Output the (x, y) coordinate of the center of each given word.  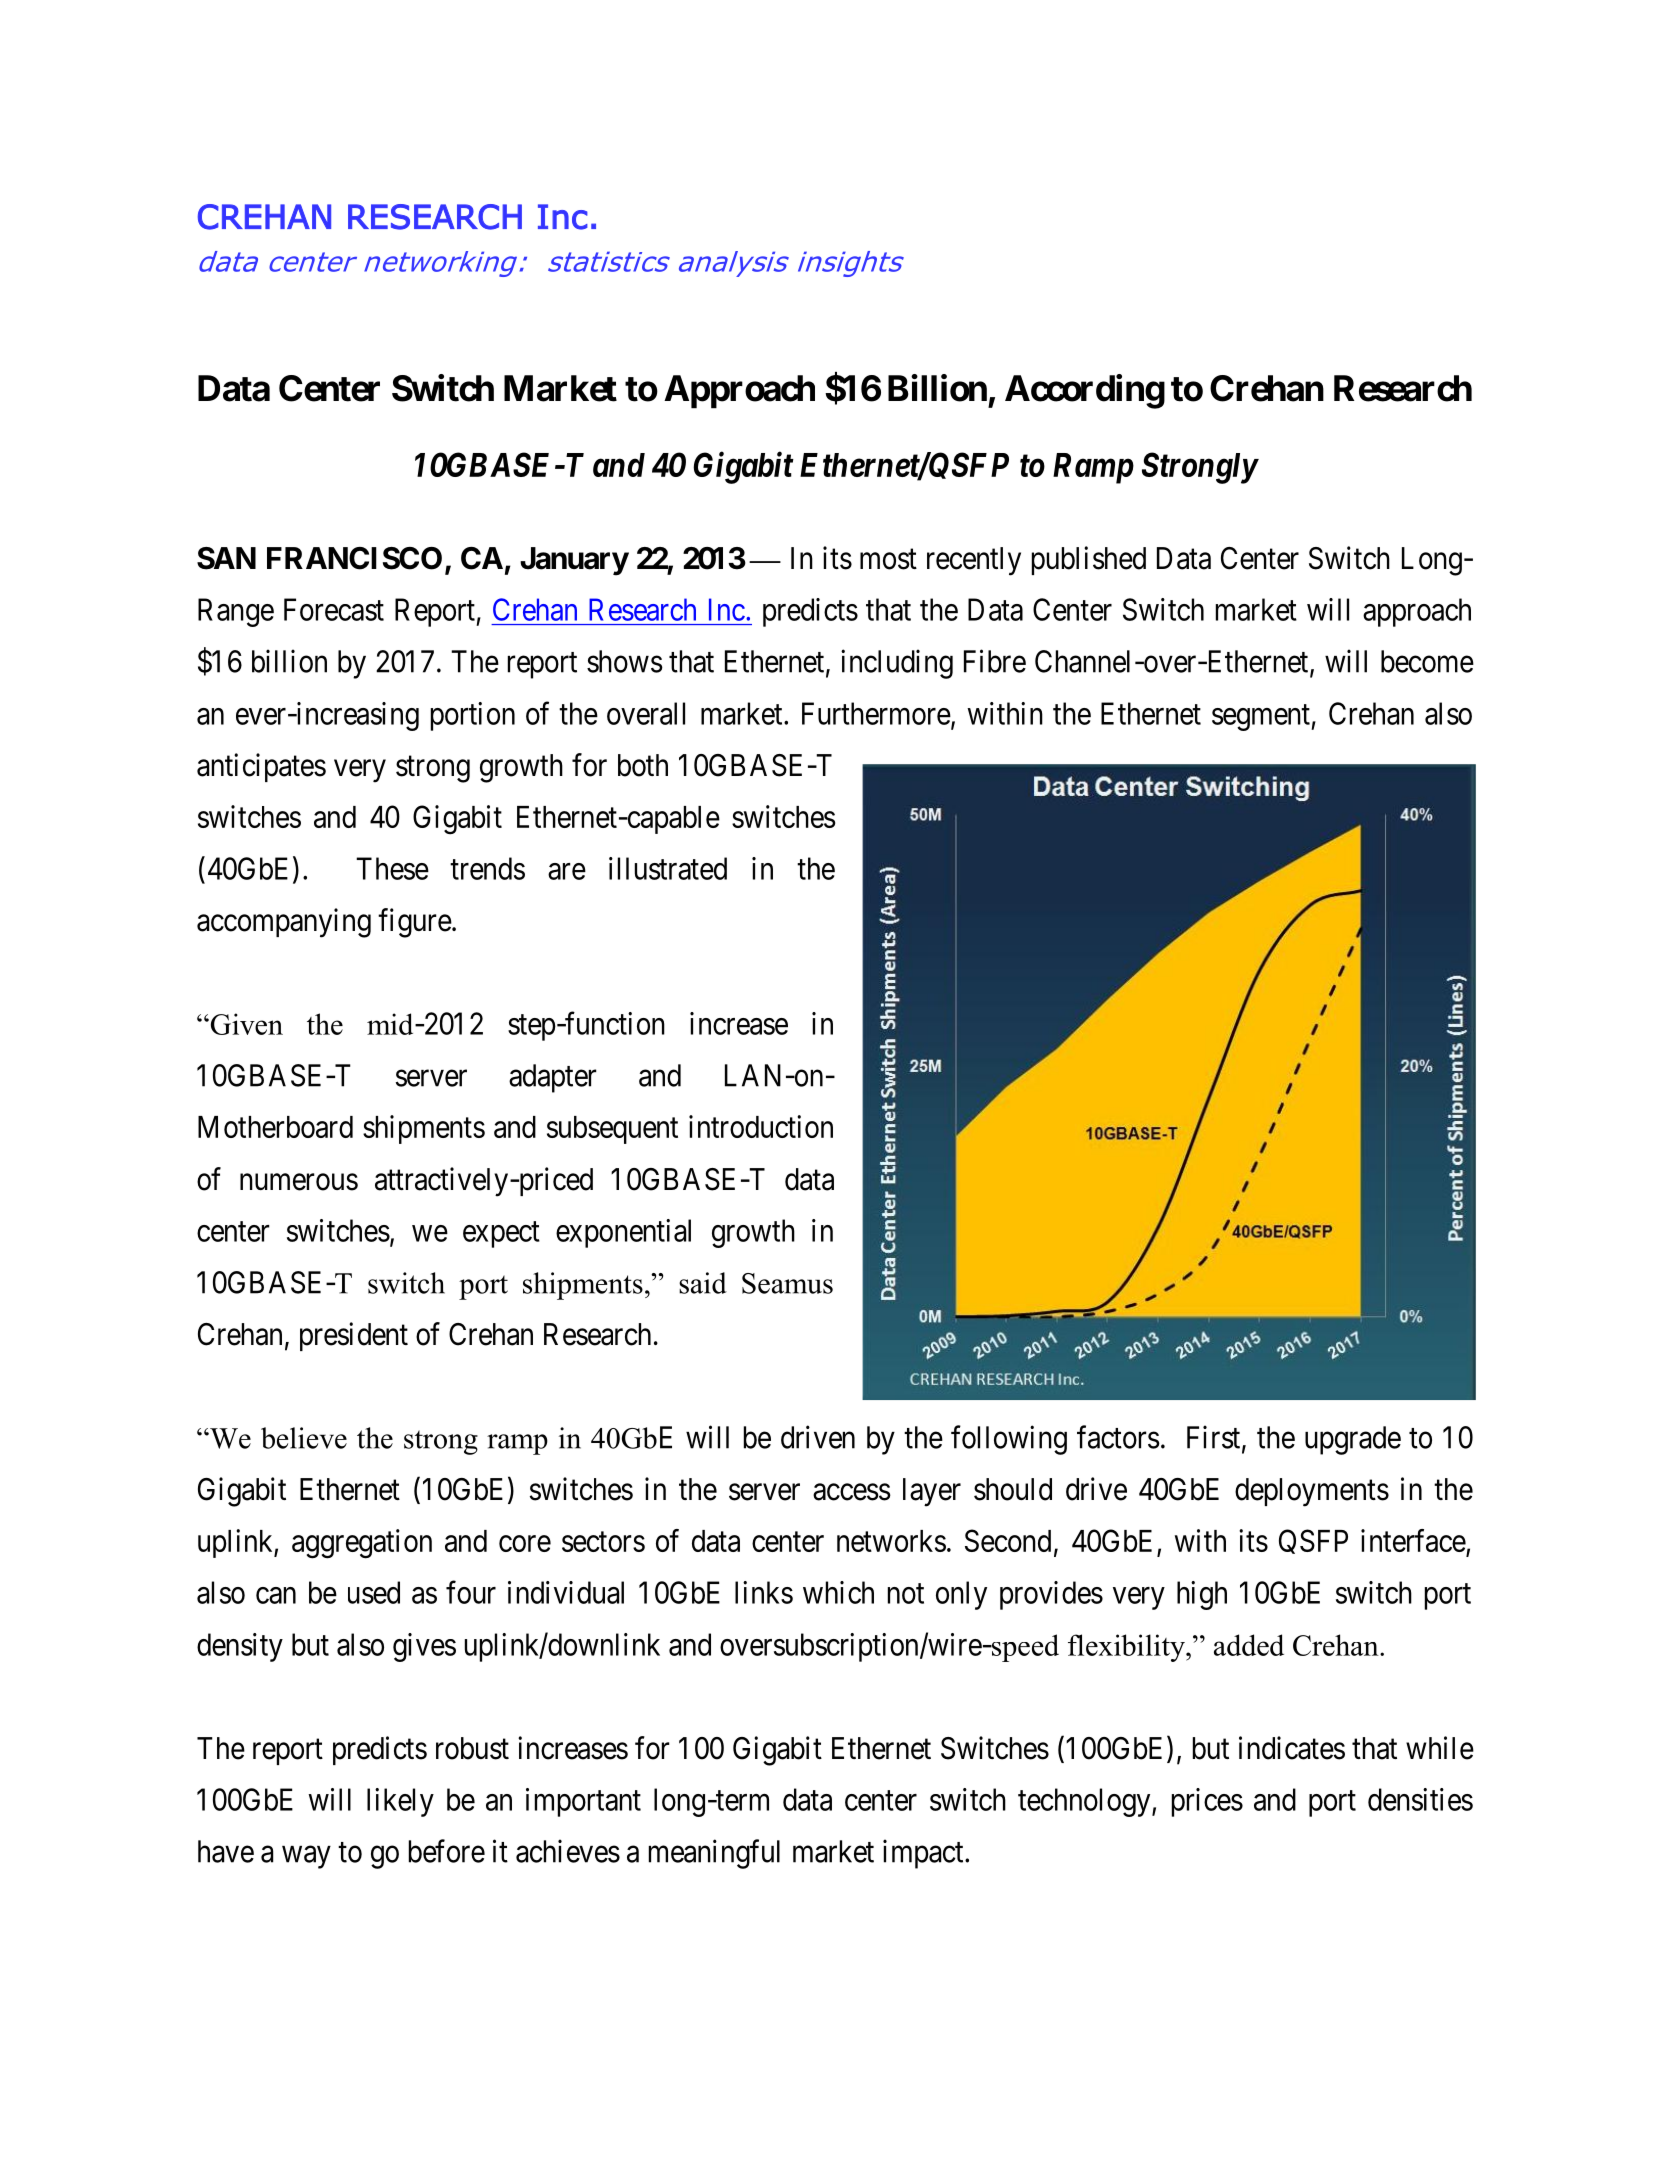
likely (400, 1802)
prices (1207, 1802)
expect (501, 1235)
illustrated (668, 868)
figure (415, 923)
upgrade (1353, 1440)
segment (1262, 717)
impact (924, 1854)
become (1427, 661)
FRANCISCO (354, 558)
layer (932, 1492)
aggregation (362, 1544)
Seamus (787, 1283)
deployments (1312, 1492)
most (888, 559)
